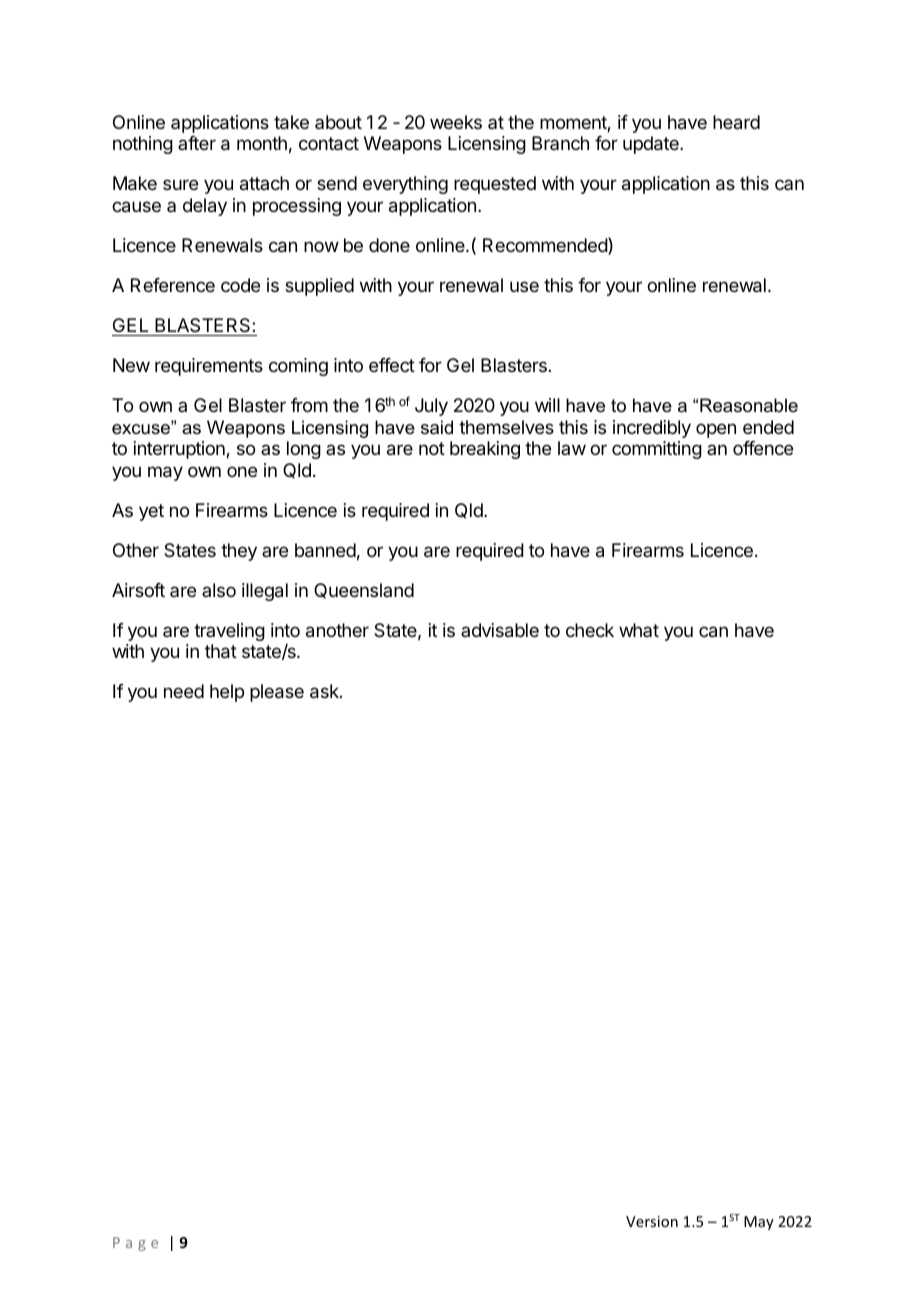 This page has height=1308, width=924. Describe the element at coordinates (485, 450) in the page. I see `breaking` at that location.
